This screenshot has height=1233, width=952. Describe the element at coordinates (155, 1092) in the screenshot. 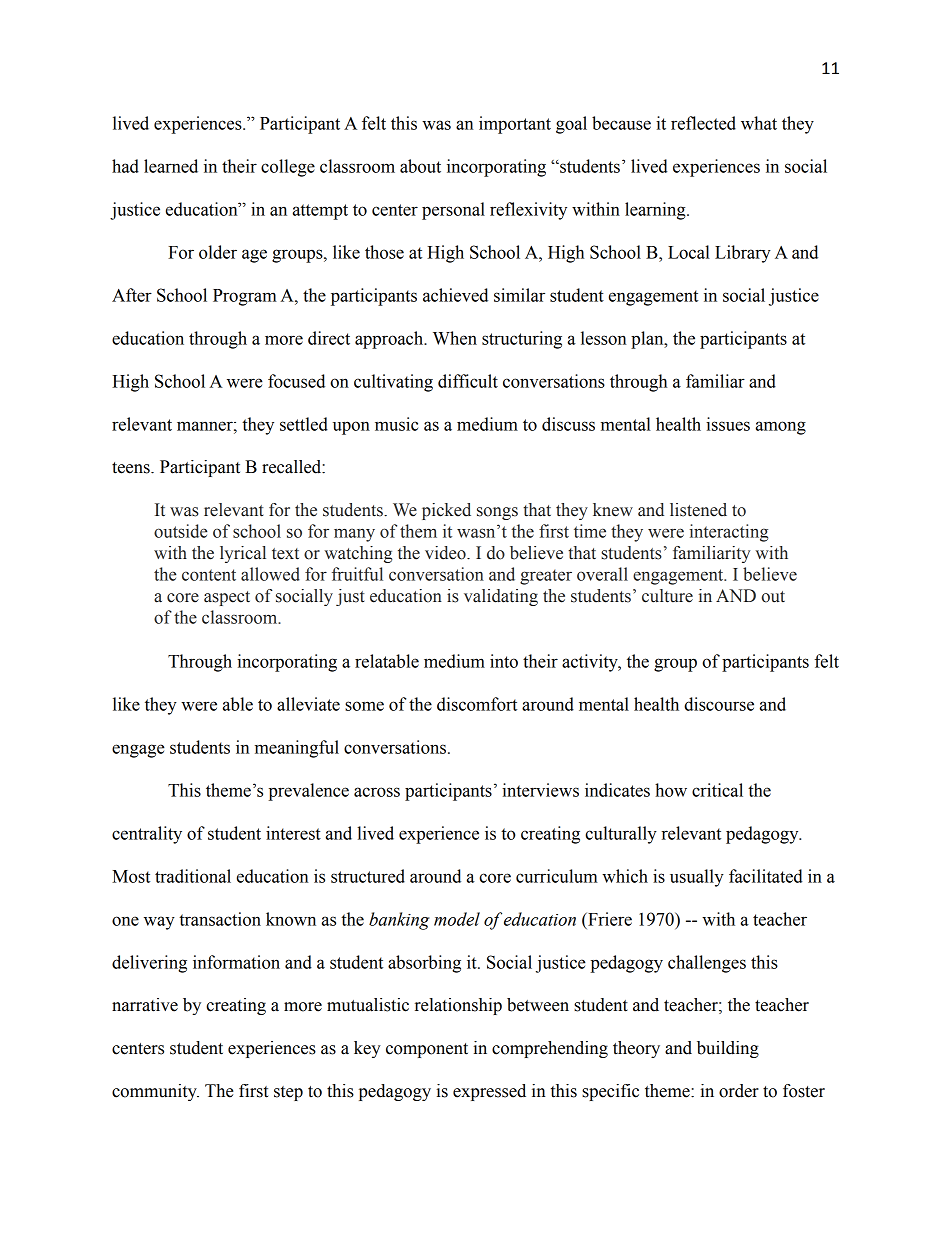

I see `community` at that location.
